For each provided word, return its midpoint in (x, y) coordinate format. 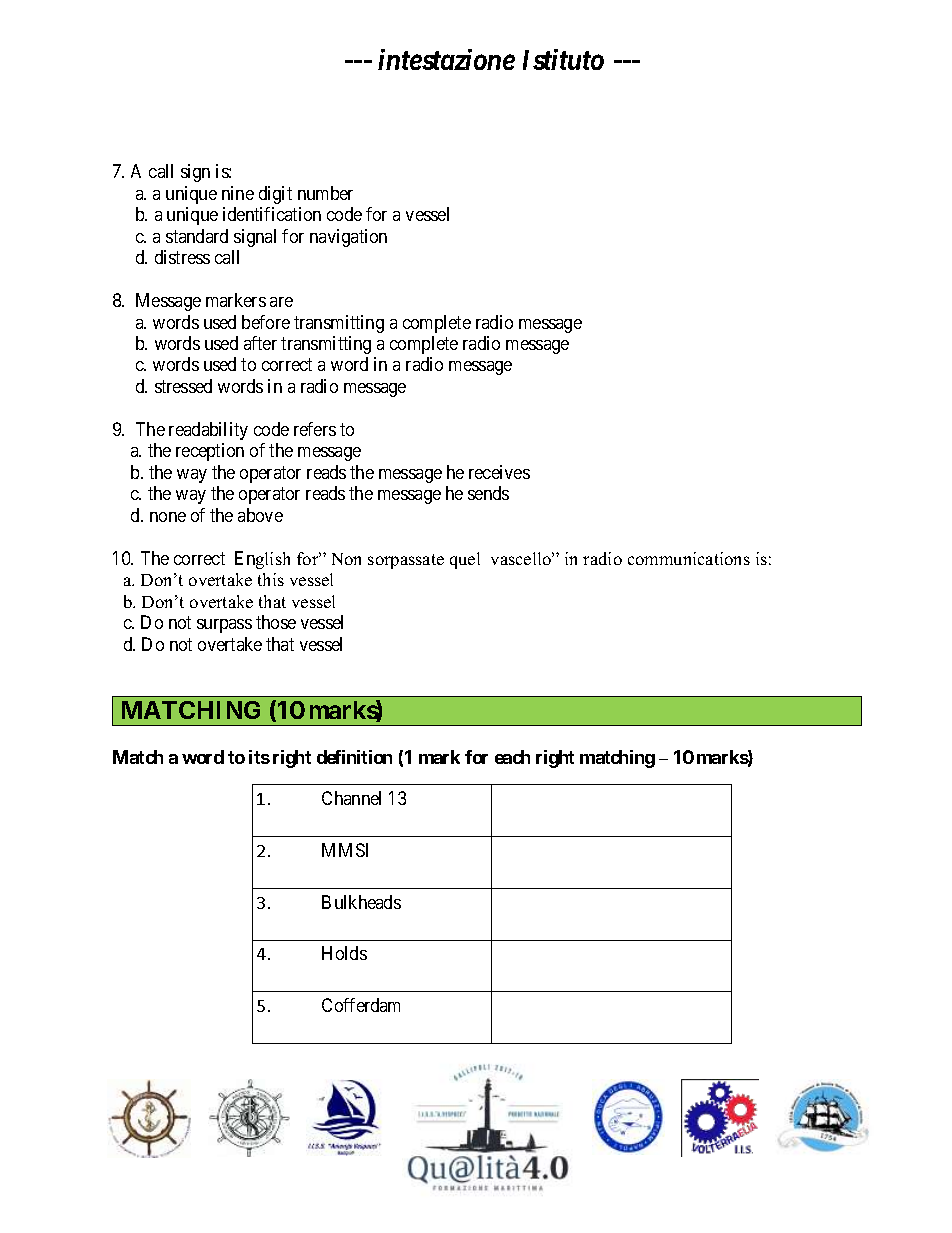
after (260, 343)
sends (488, 493)
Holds (344, 953)
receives (499, 472)
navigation (348, 238)
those (276, 622)
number (325, 193)
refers (315, 429)
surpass (224, 626)
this (271, 579)
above (260, 515)
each (512, 757)
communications (689, 558)
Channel (351, 798)
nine (238, 193)
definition (354, 757)
